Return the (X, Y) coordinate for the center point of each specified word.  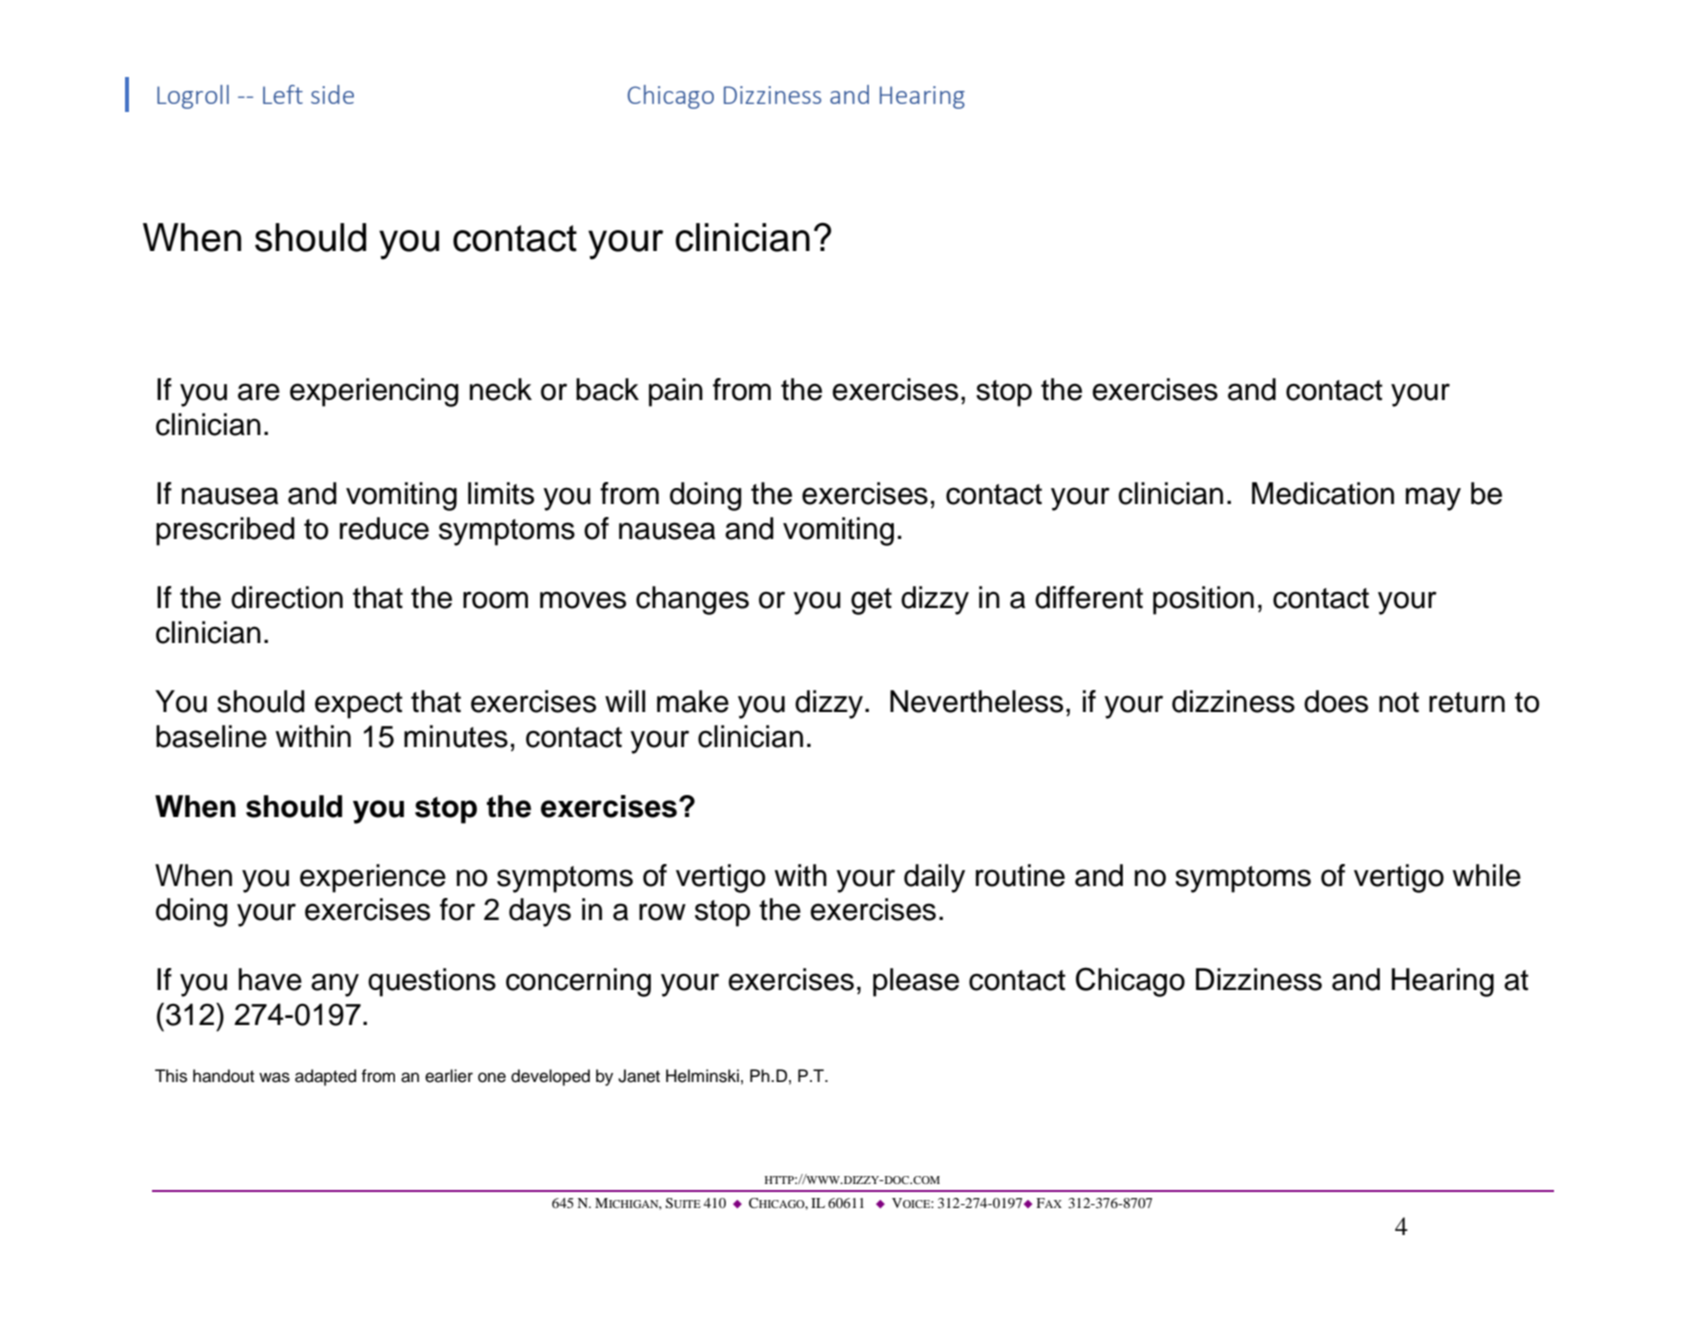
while (1487, 875)
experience (373, 878)
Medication (1323, 493)
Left (283, 94)
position (1203, 600)
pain (676, 392)
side (332, 94)
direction (287, 597)
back (607, 389)
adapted (325, 1077)
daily (934, 878)
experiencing (374, 392)
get (871, 601)
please (916, 982)
